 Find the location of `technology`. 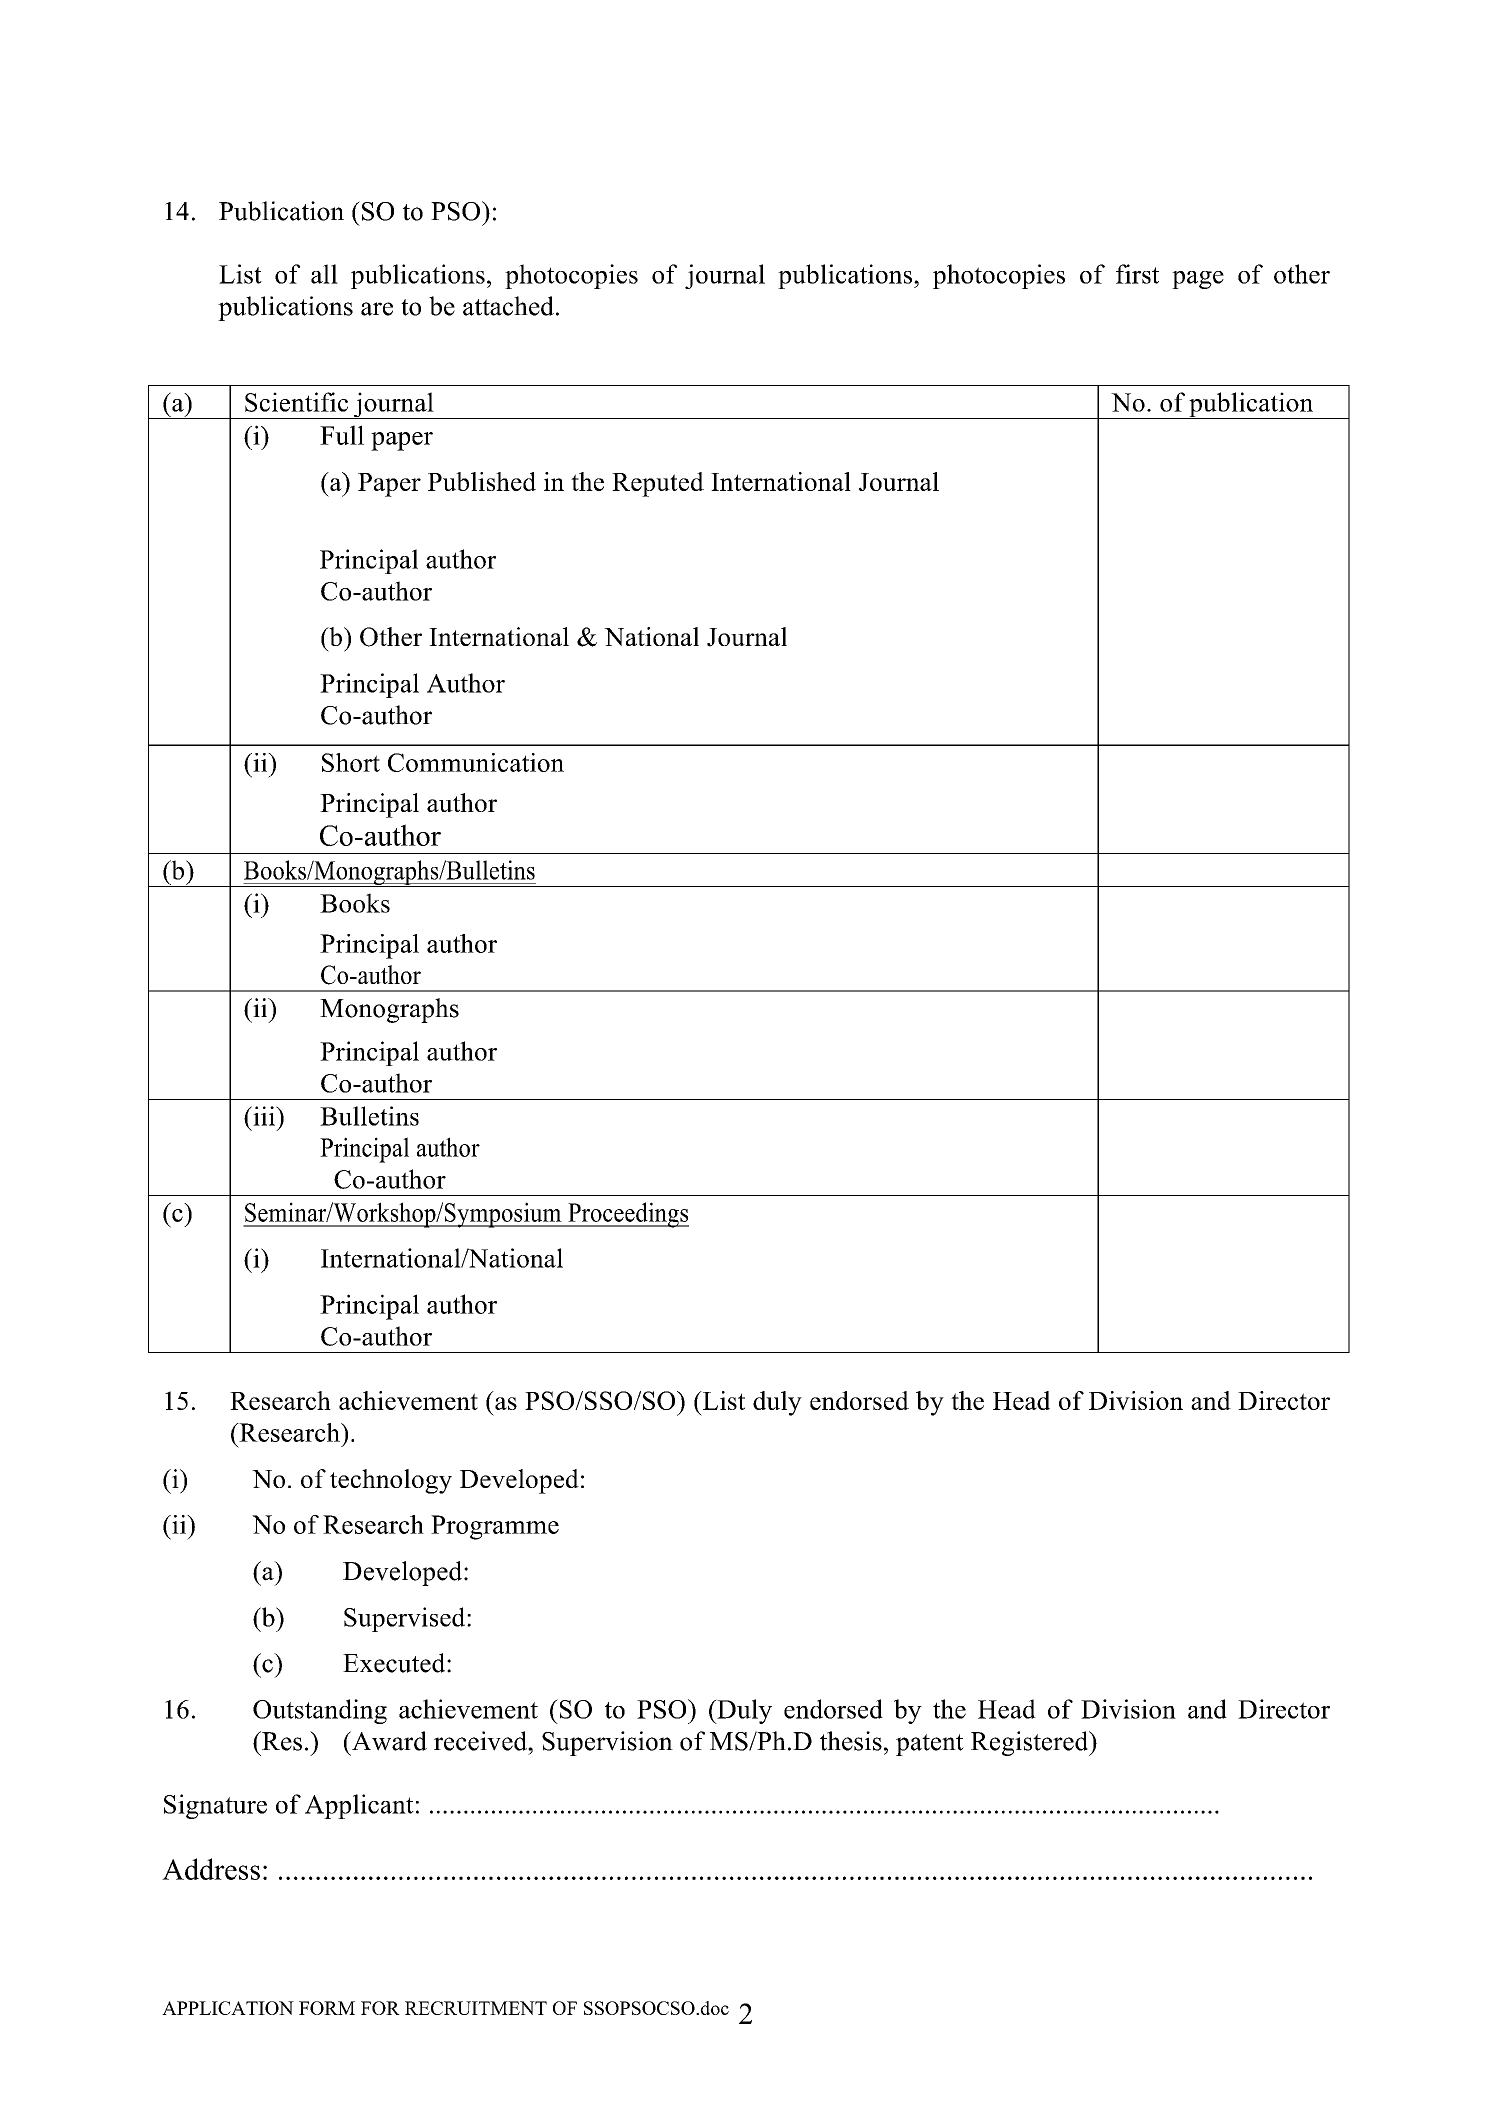

technology is located at coordinates (391, 1481).
